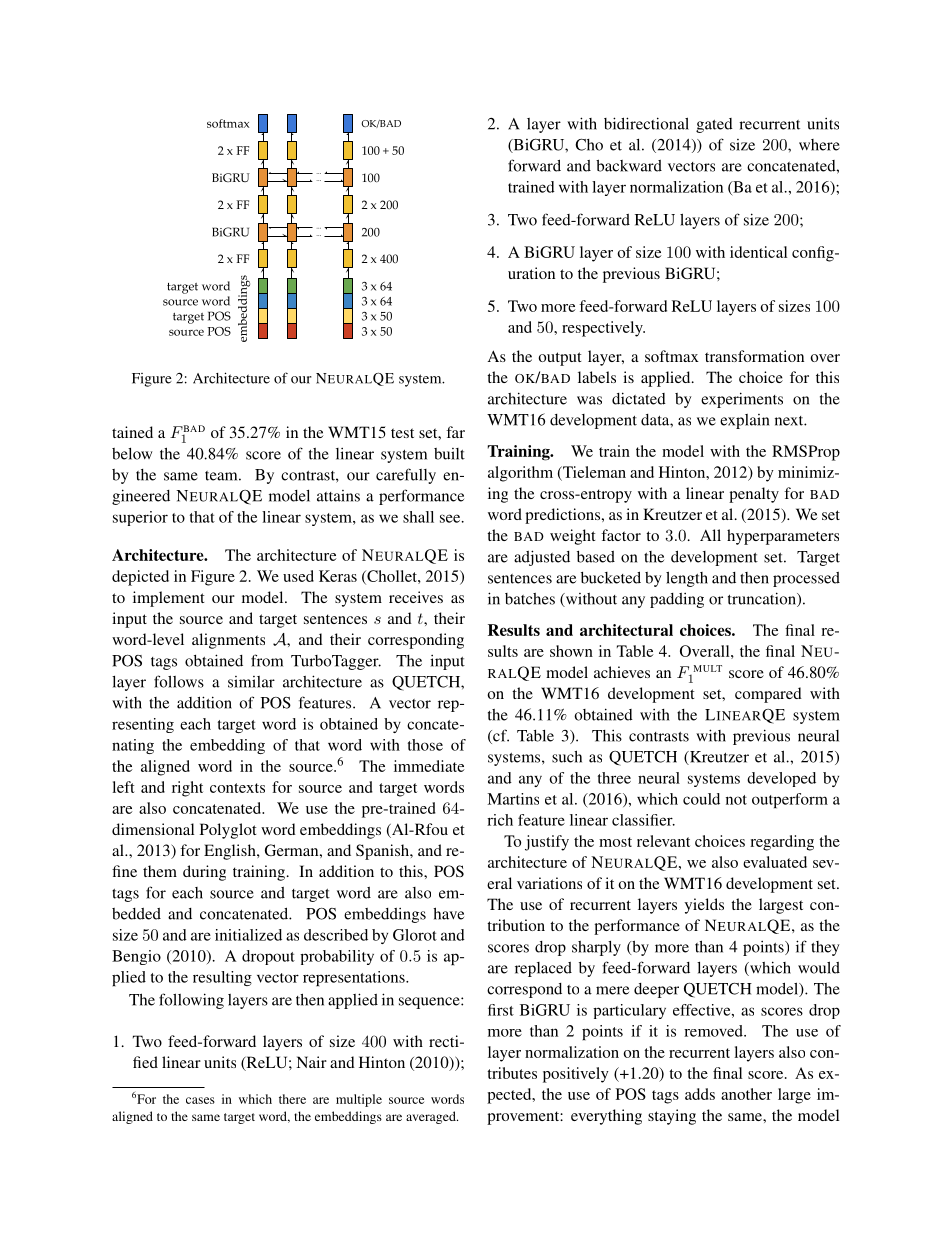 Image resolution: width=952 pixels, height=1233 pixels. What do you see at coordinates (132, 454) in the image?
I see `below` at bounding box center [132, 454].
